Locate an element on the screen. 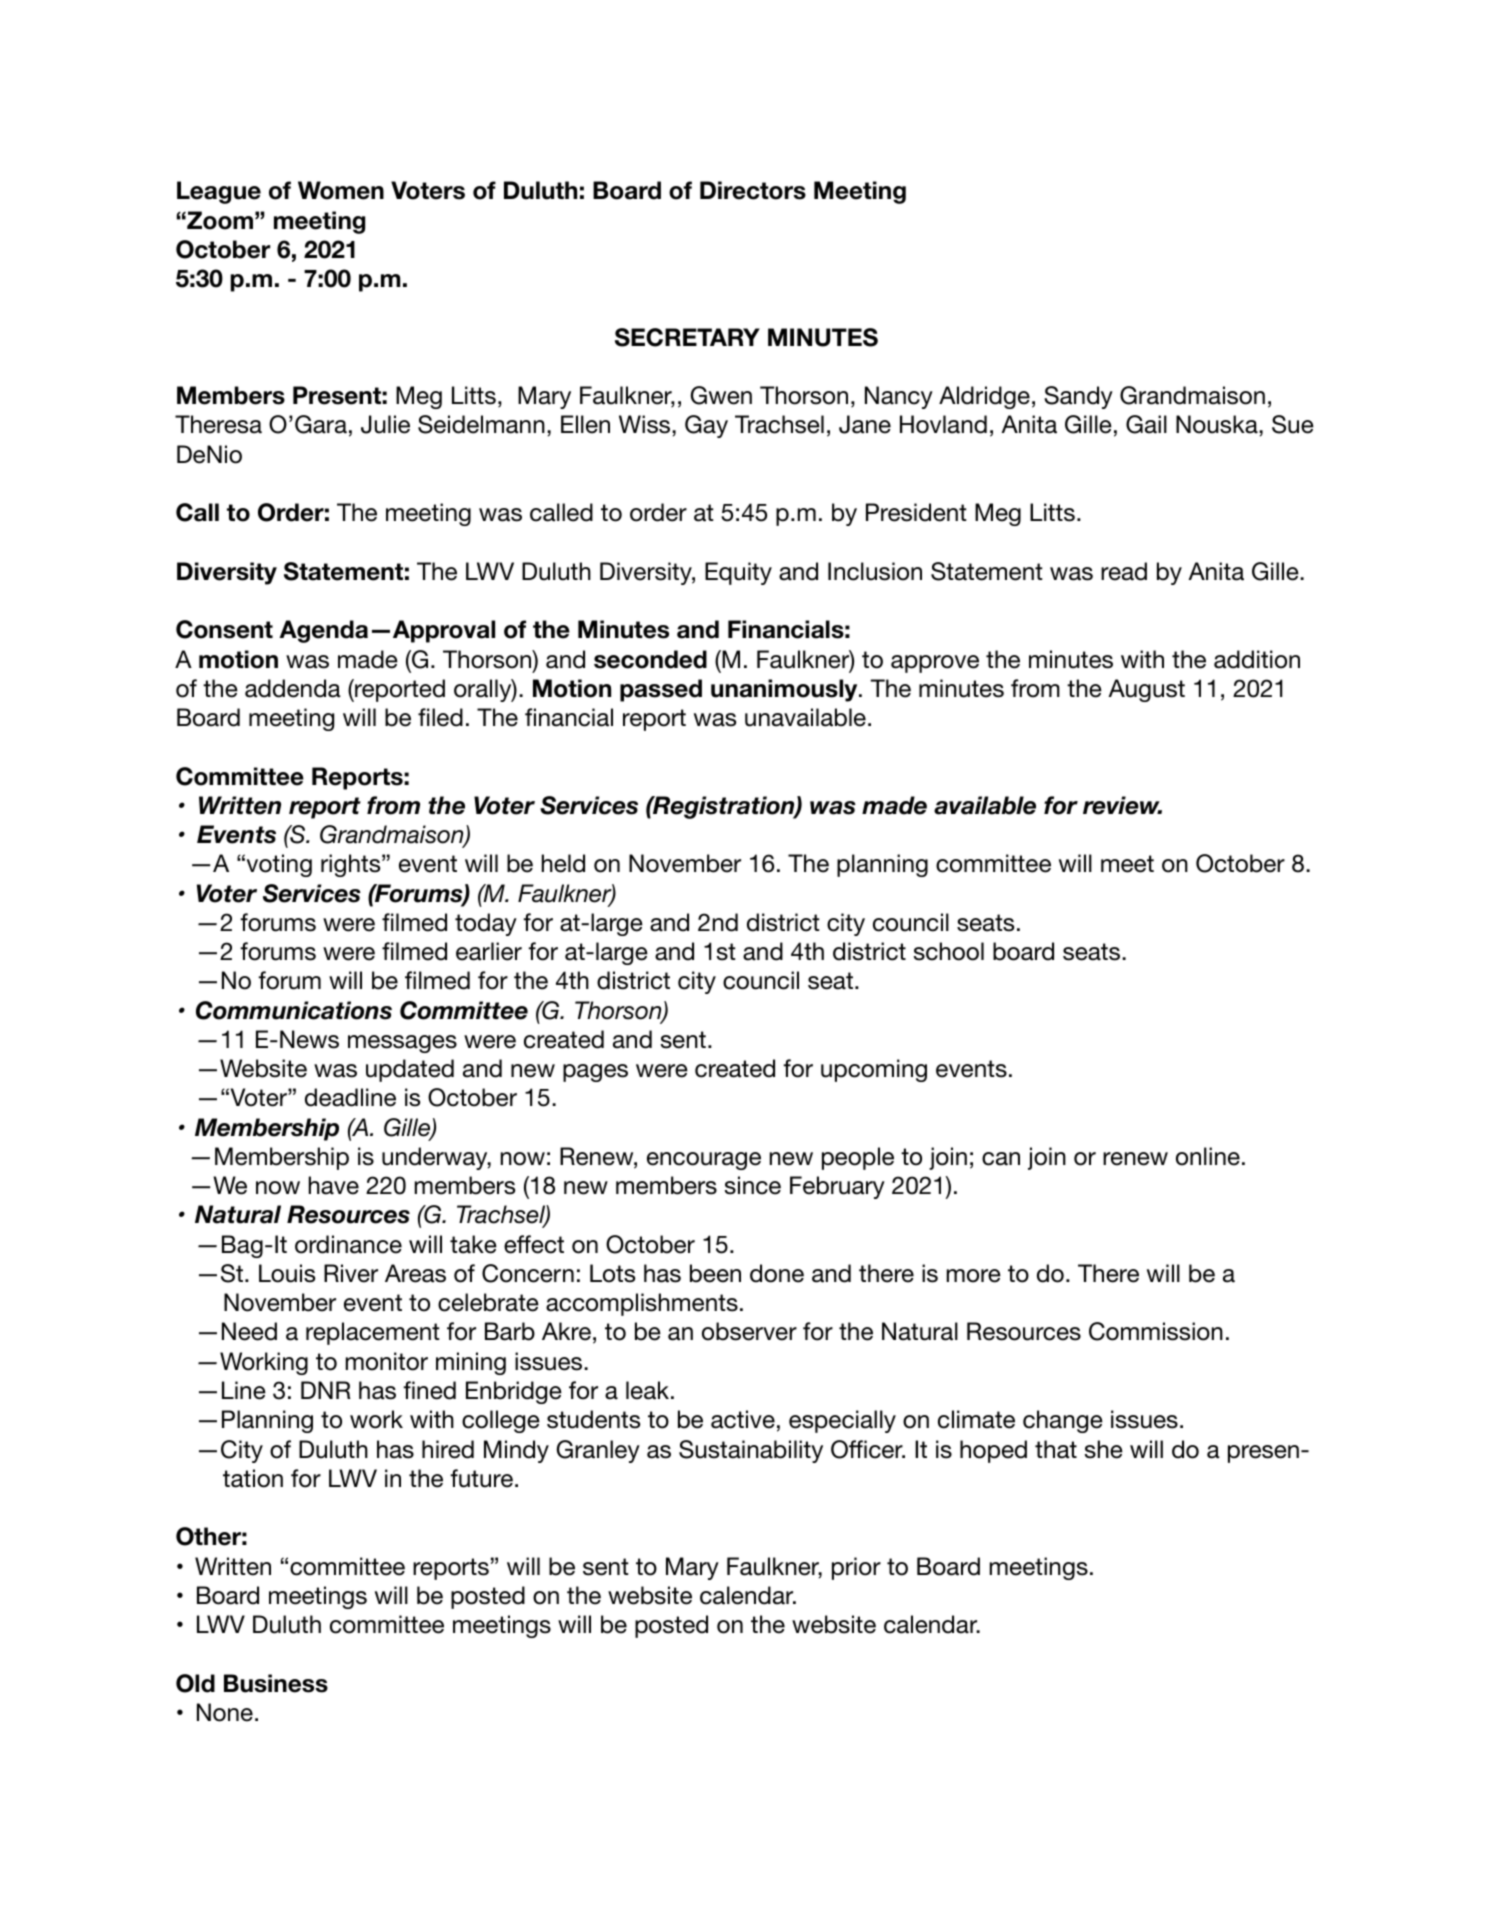 This screenshot has width=1492, height=1931. since is located at coordinates (753, 1185).
